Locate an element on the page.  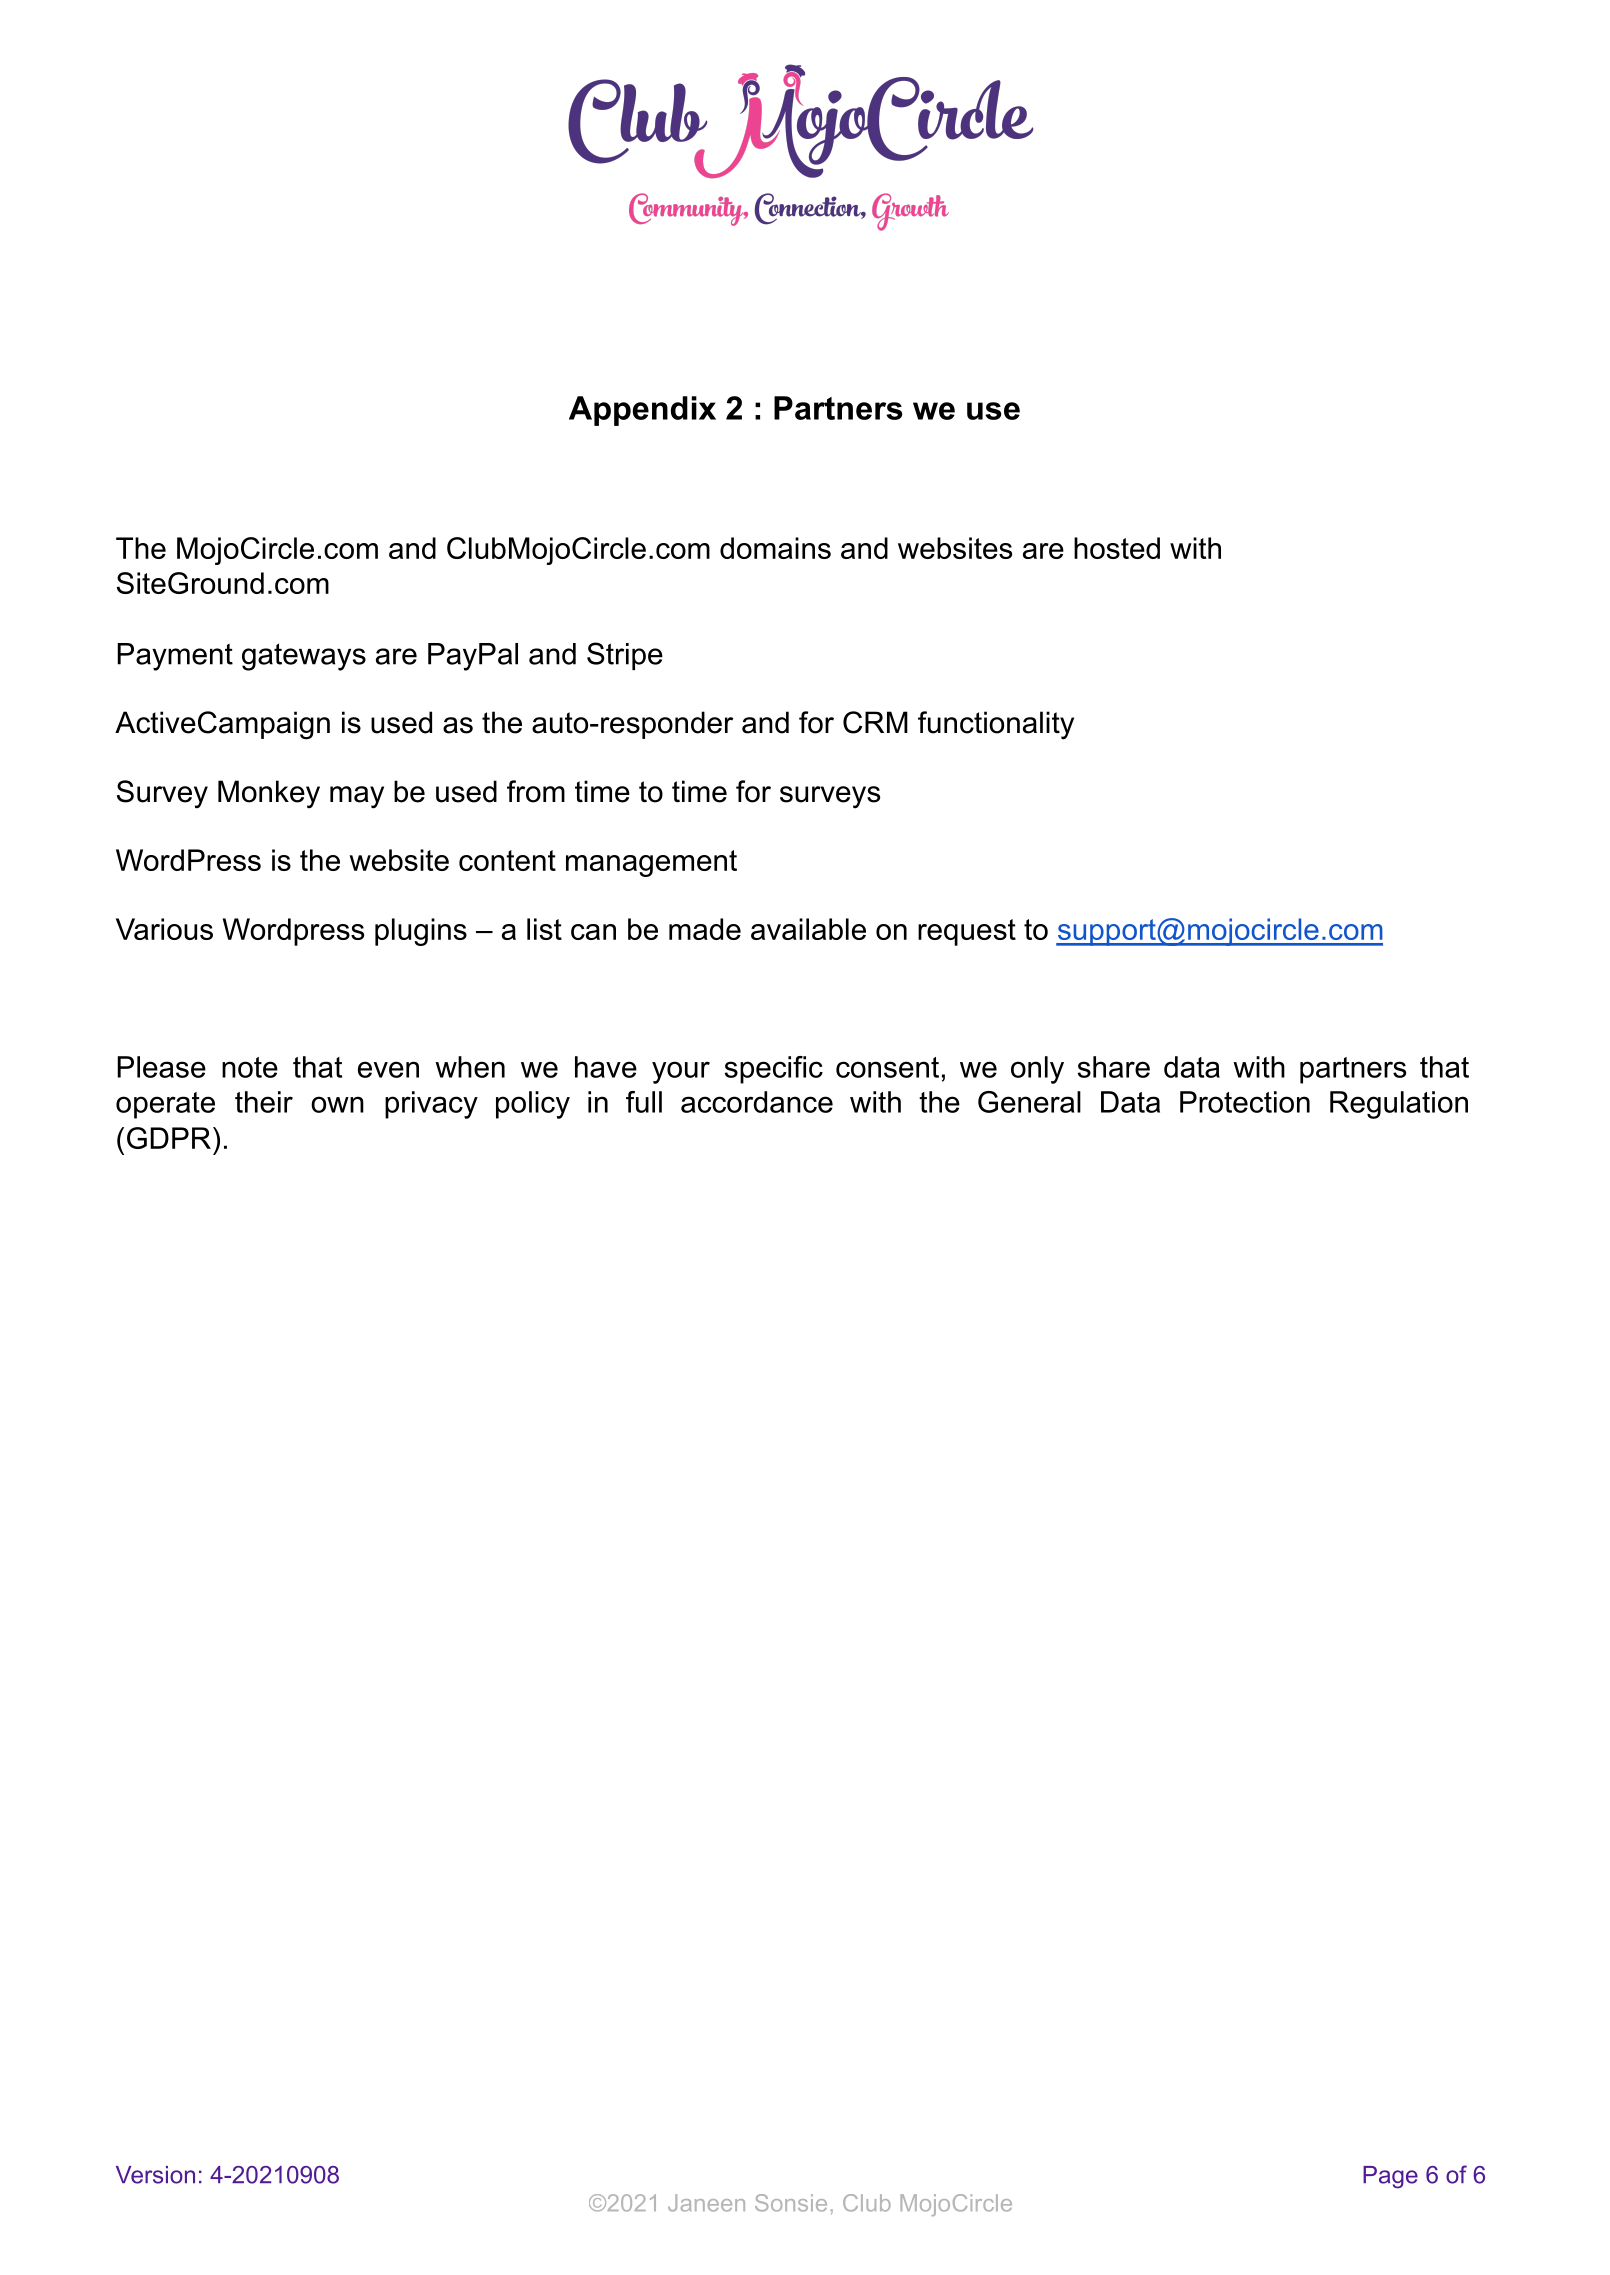
accordance is located at coordinates (757, 1102).
